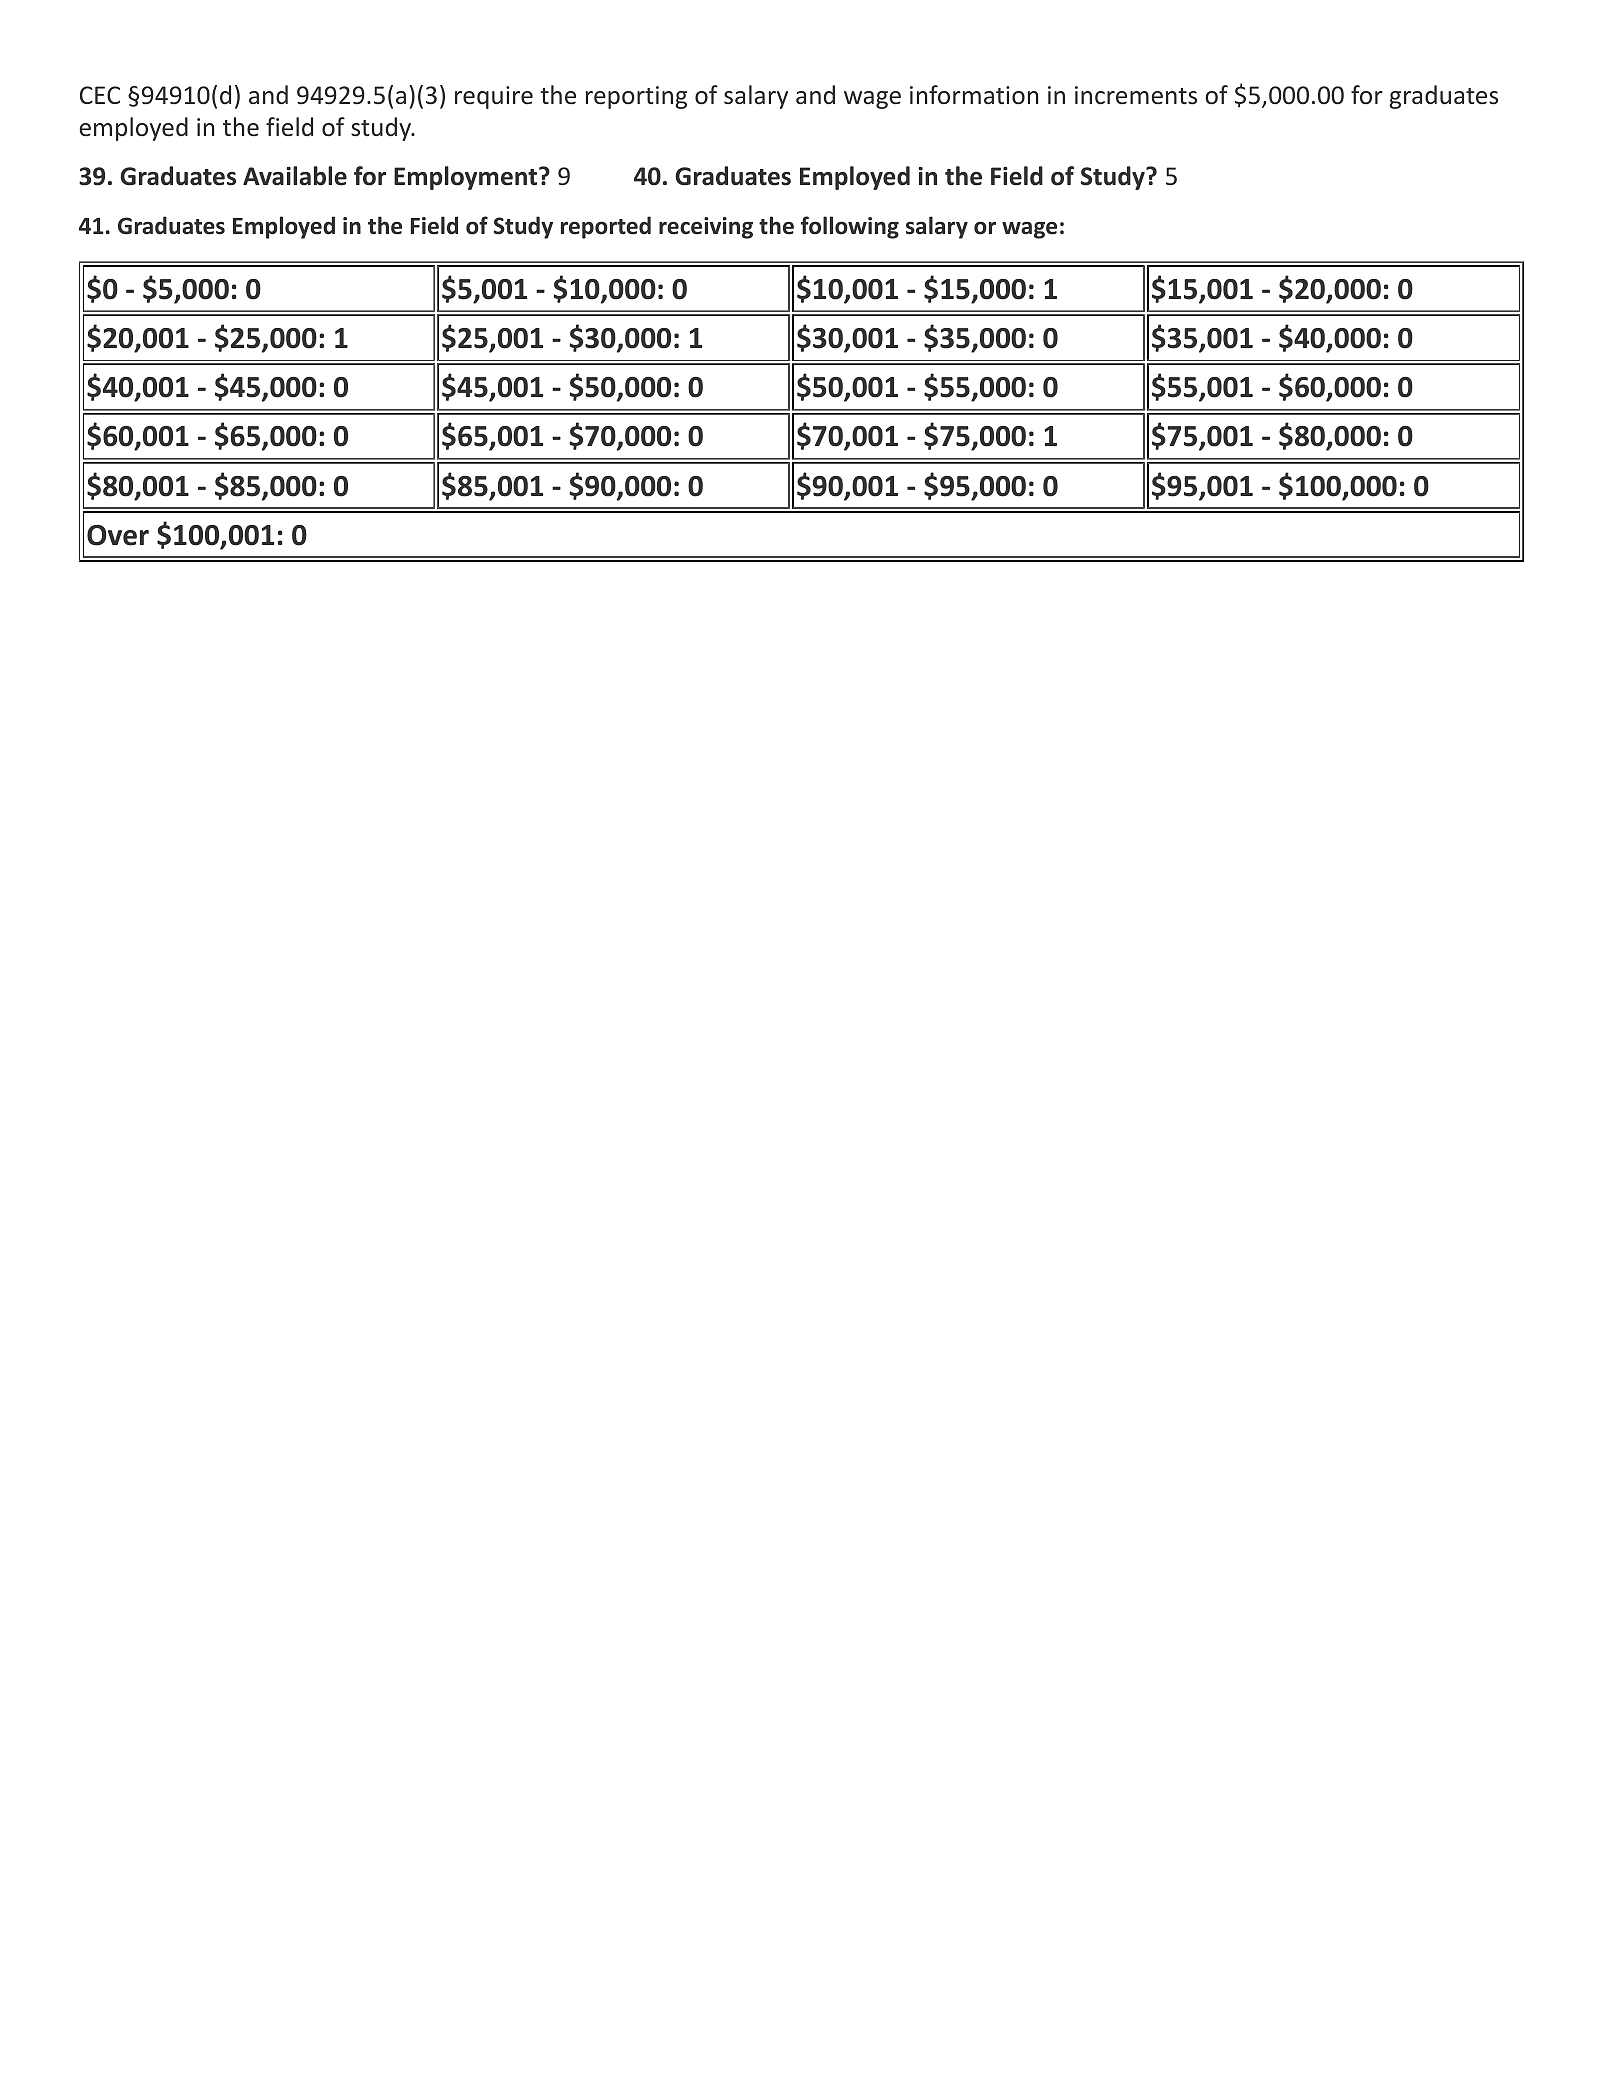 The width and height of the image is (1603, 2075). I want to click on reported, so click(606, 227).
